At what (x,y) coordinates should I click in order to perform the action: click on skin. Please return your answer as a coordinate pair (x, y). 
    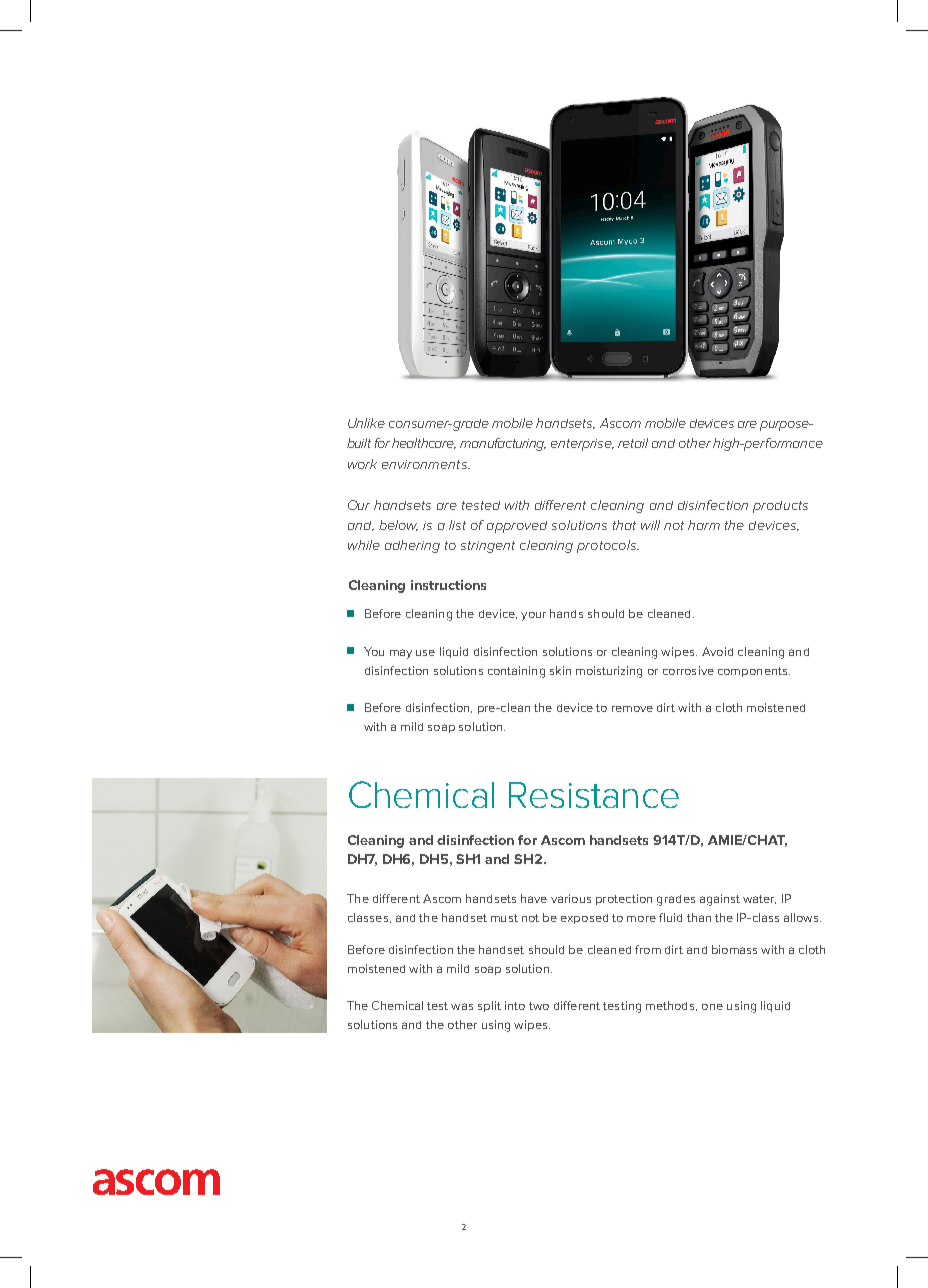
    Looking at the image, I should click on (560, 670).
